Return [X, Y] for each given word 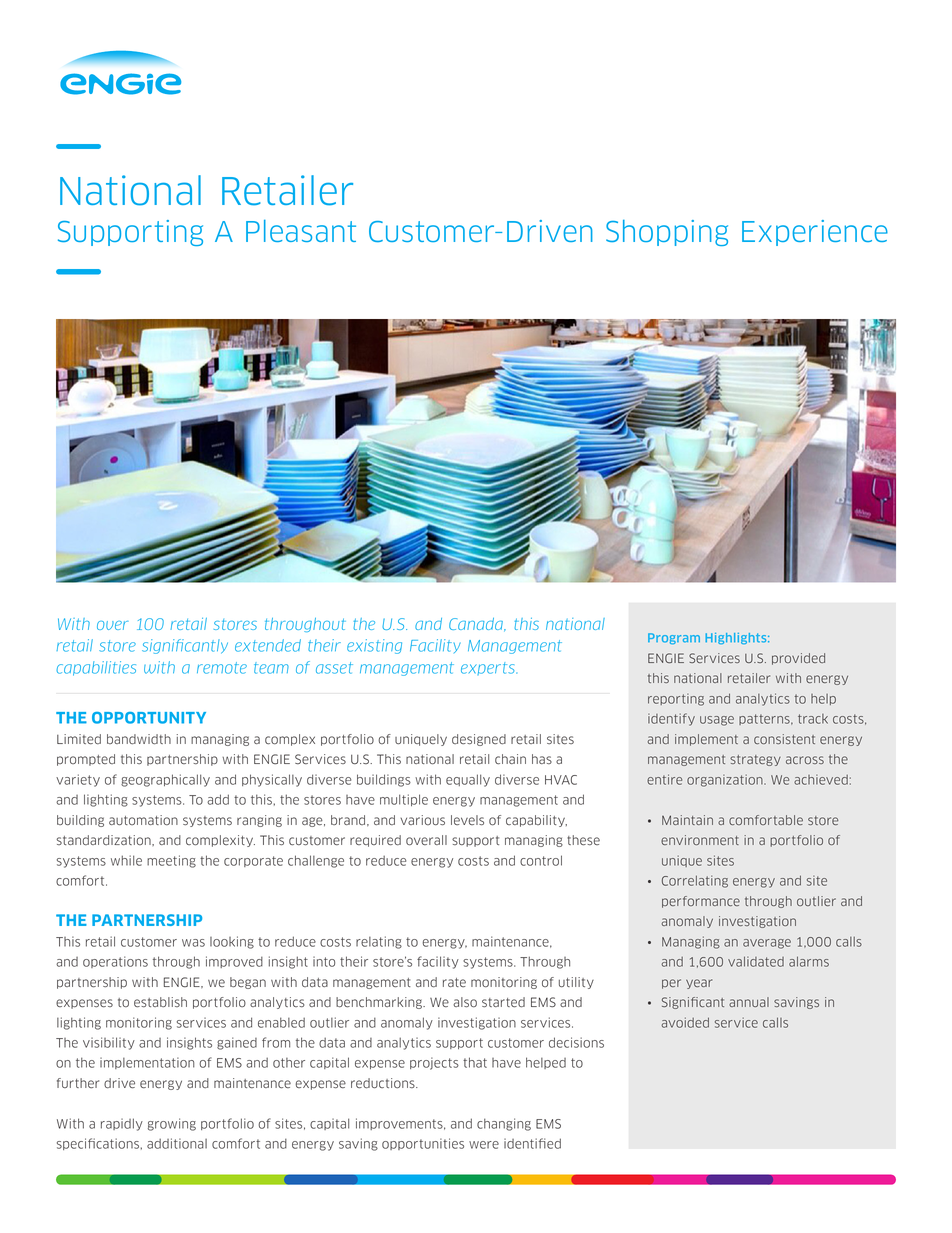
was [193, 943]
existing [374, 646]
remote [222, 668]
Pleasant [301, 231]
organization [726, 780]
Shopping [667, 233]
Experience [815, 233]
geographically [165, 780]
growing [172, 1124]
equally [468, 780]
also [465, 1002]
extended [268, 645]
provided [798, 659]
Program [674, 638]
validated [756, 961]
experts [489, 668]
